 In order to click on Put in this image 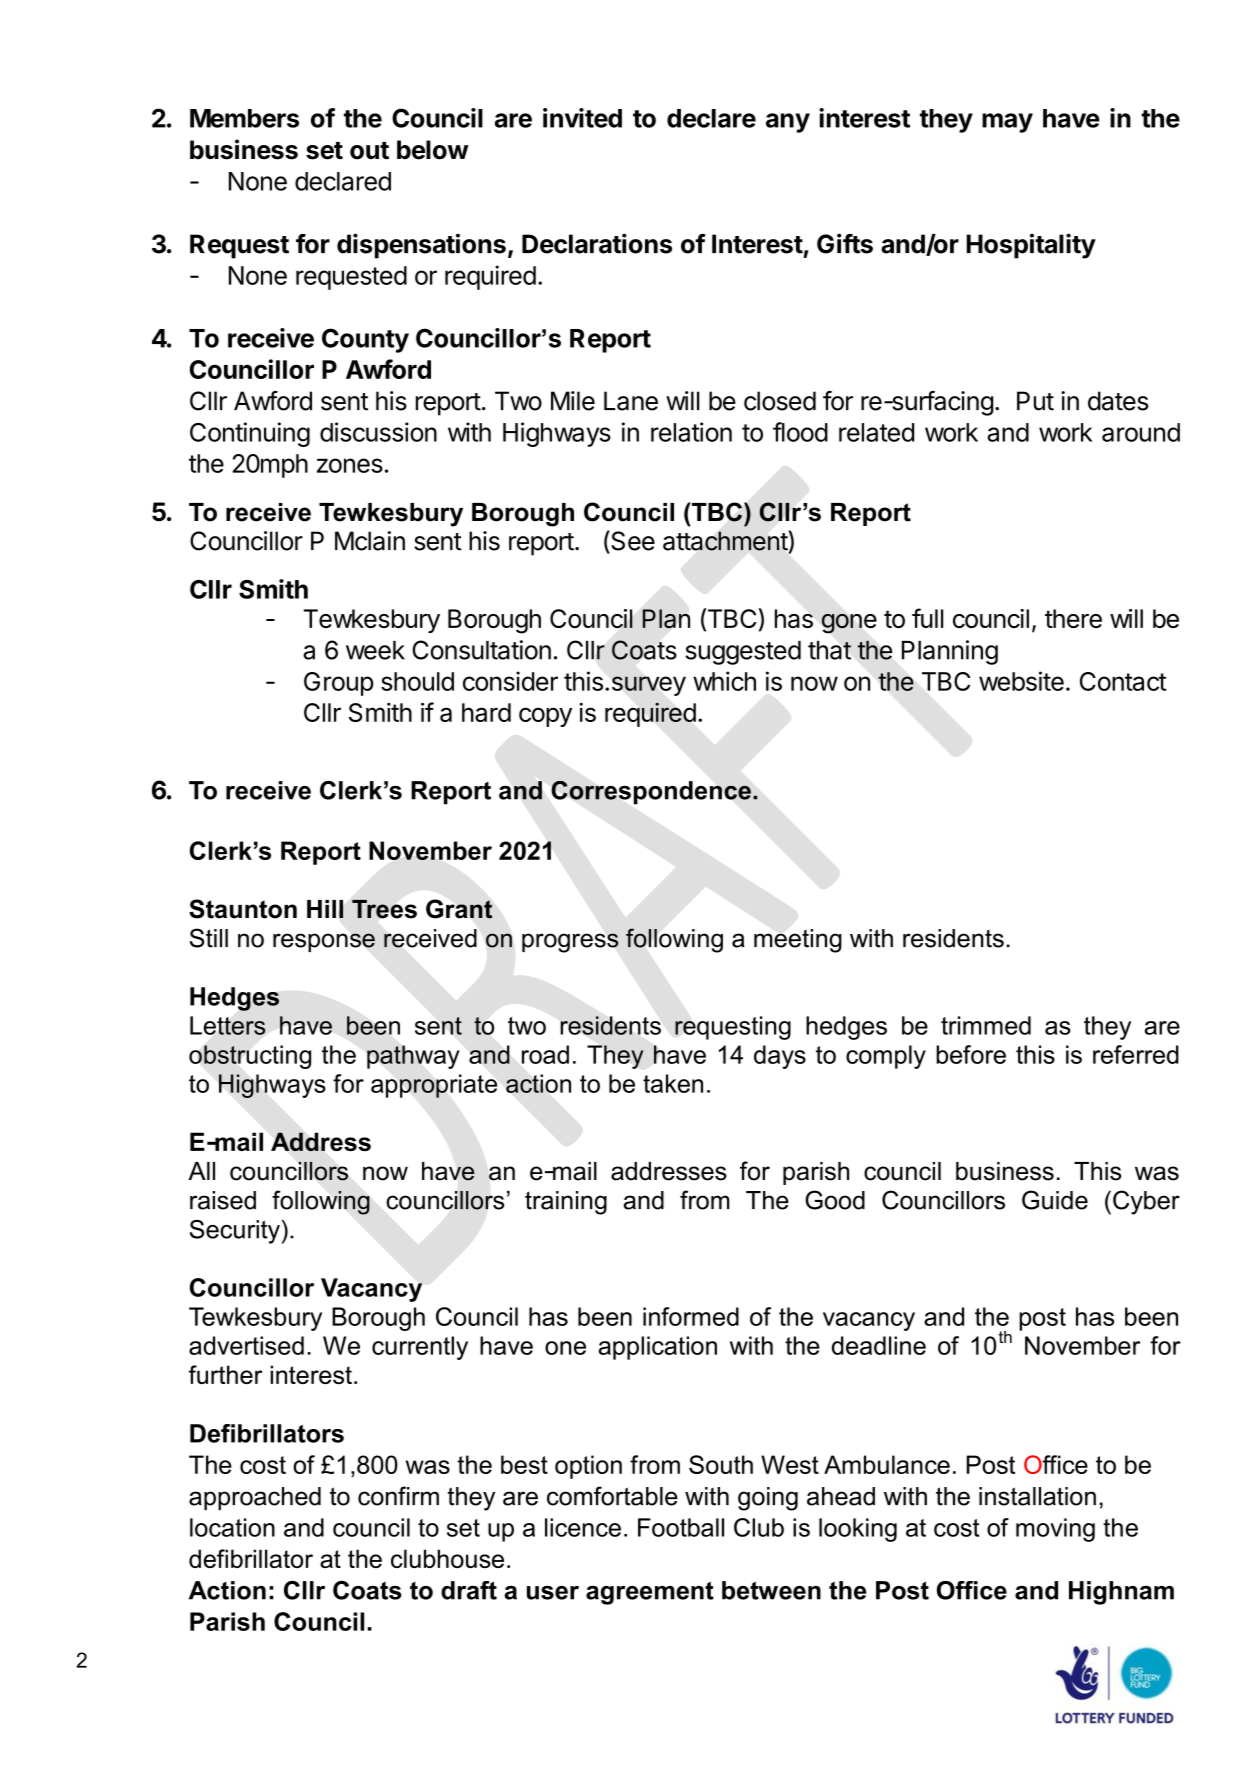, I will do `click(1035, 401)`.
